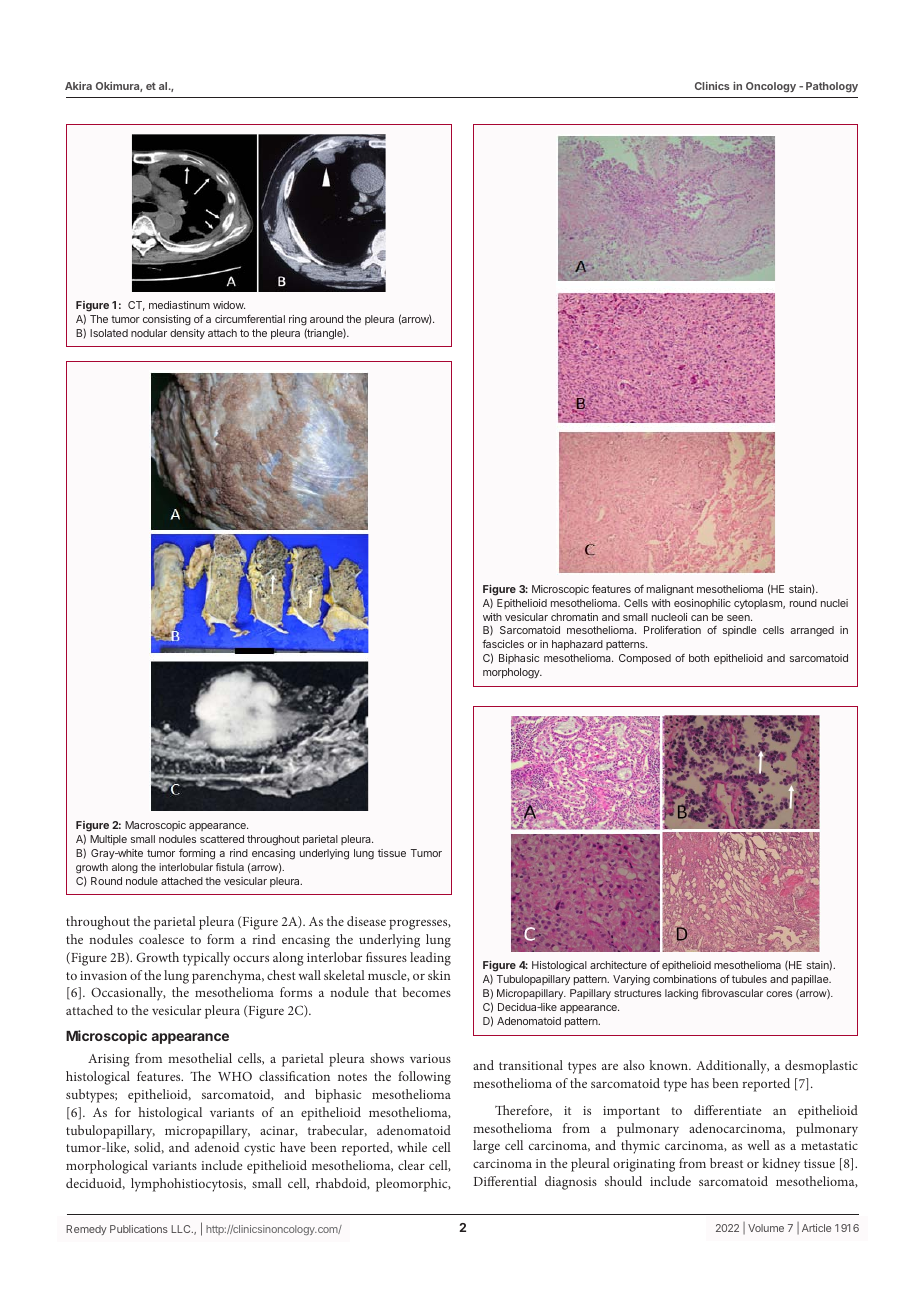 Image resolution: width=924 pixels, height=1308 pixels. What do you see at coordinates (726, 1163) in the screenshot?
I see `breast` at bounding box center [726, 1163].
